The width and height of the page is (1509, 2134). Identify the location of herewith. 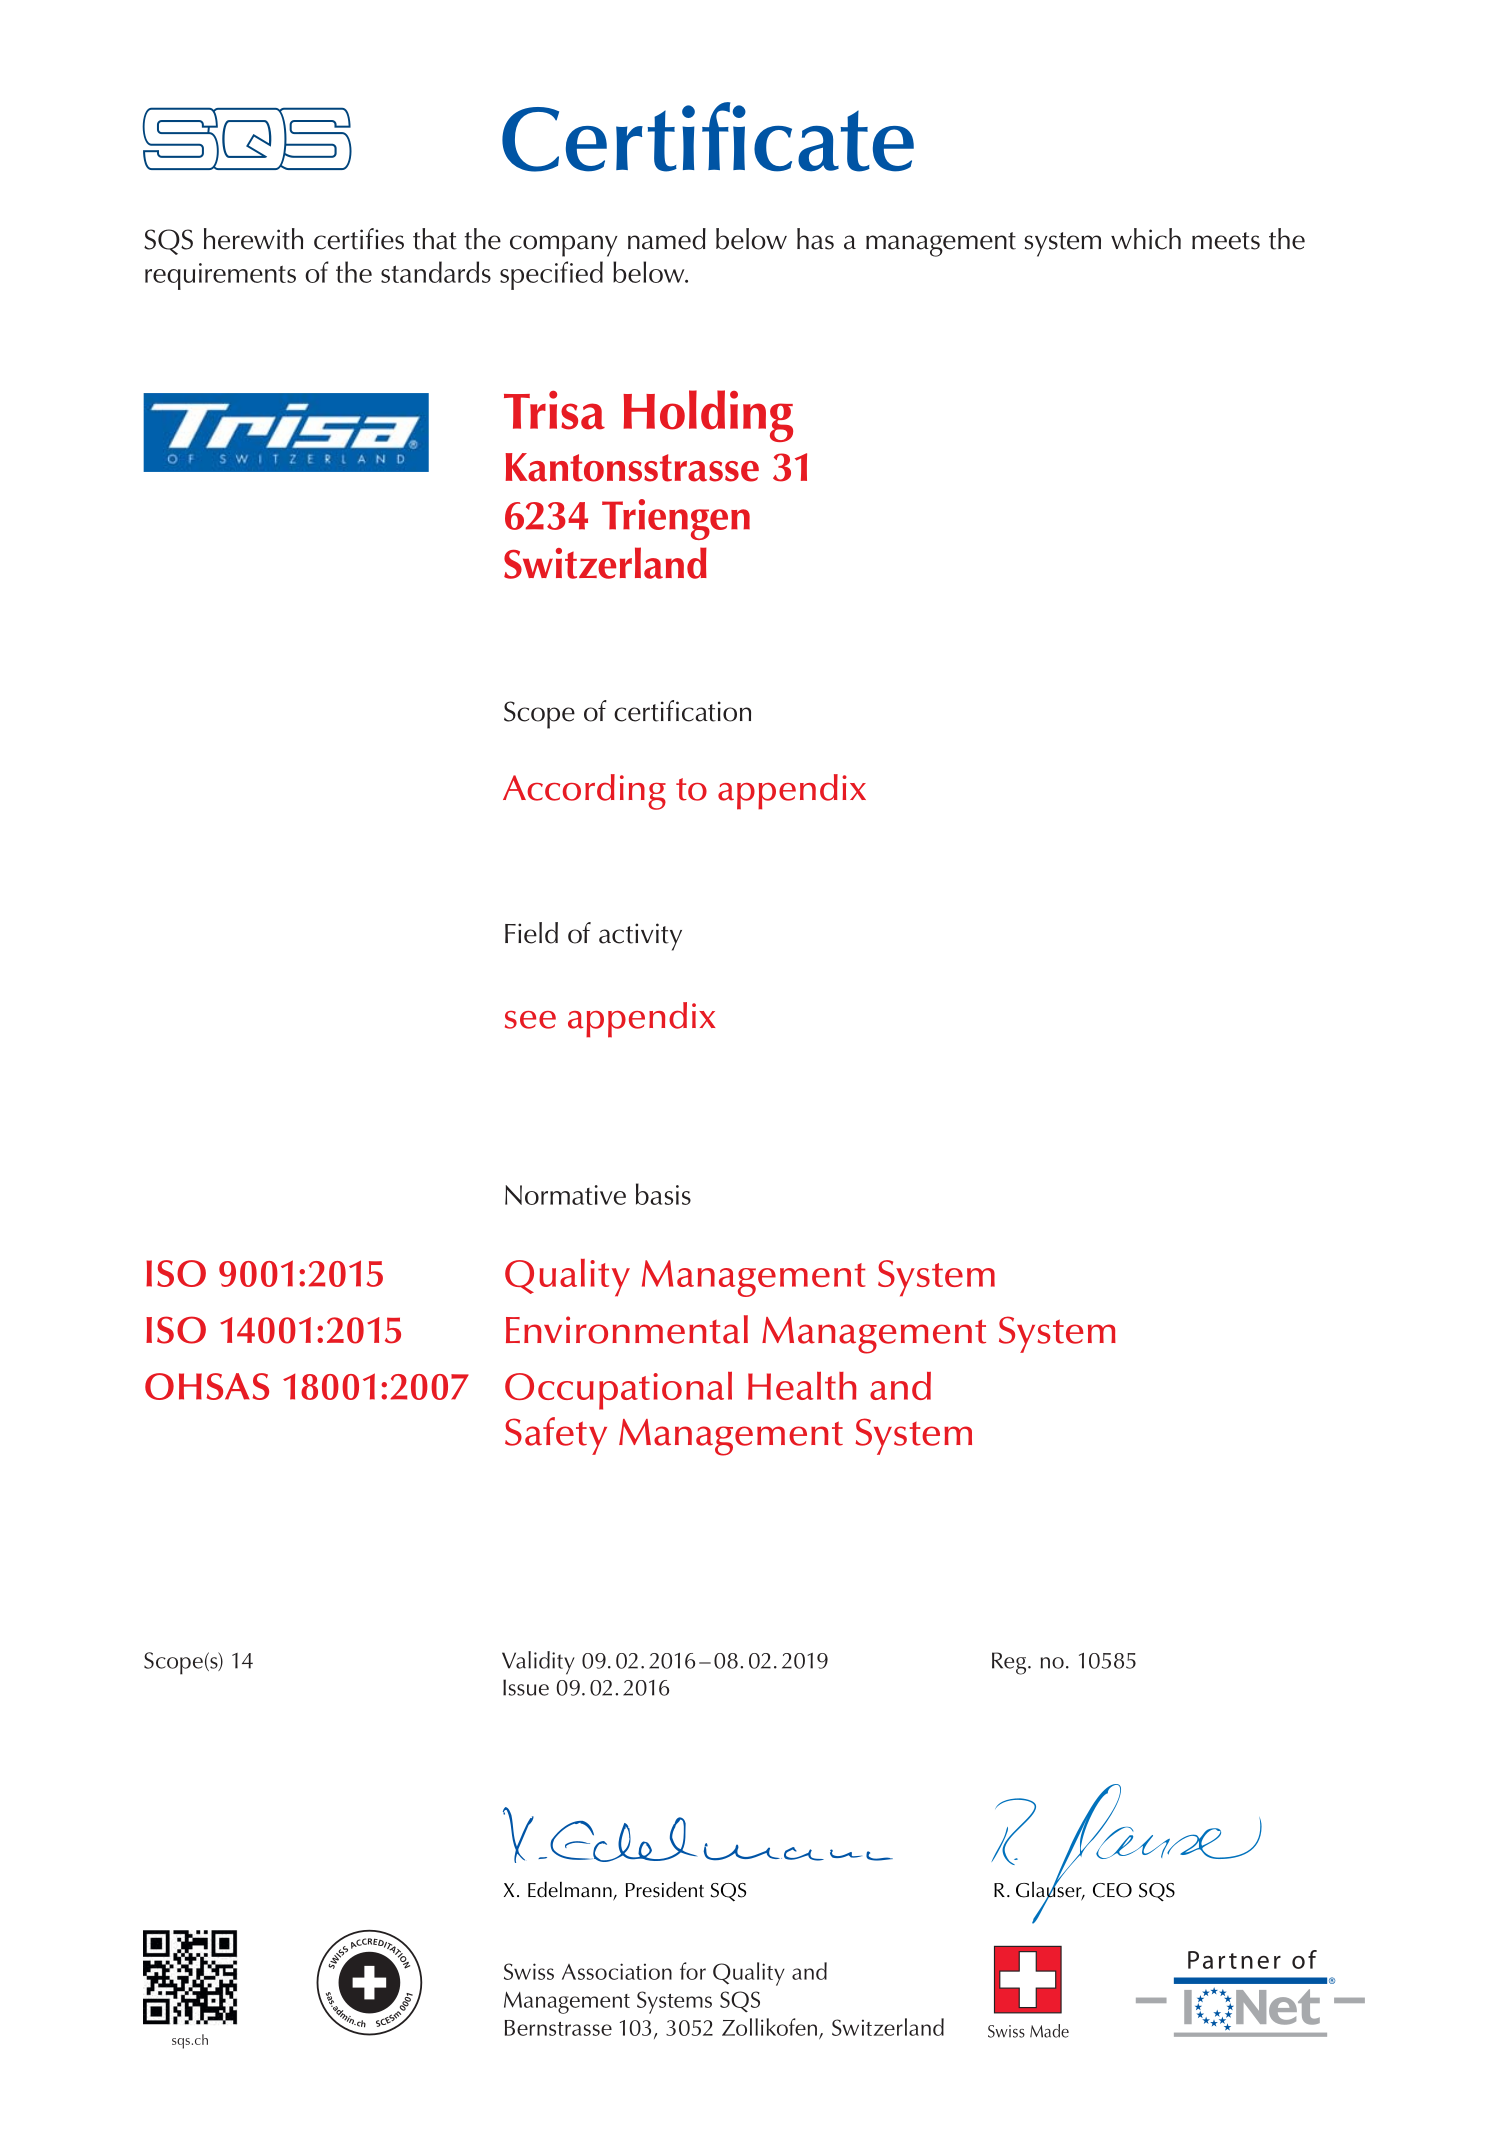
(253, 239).
